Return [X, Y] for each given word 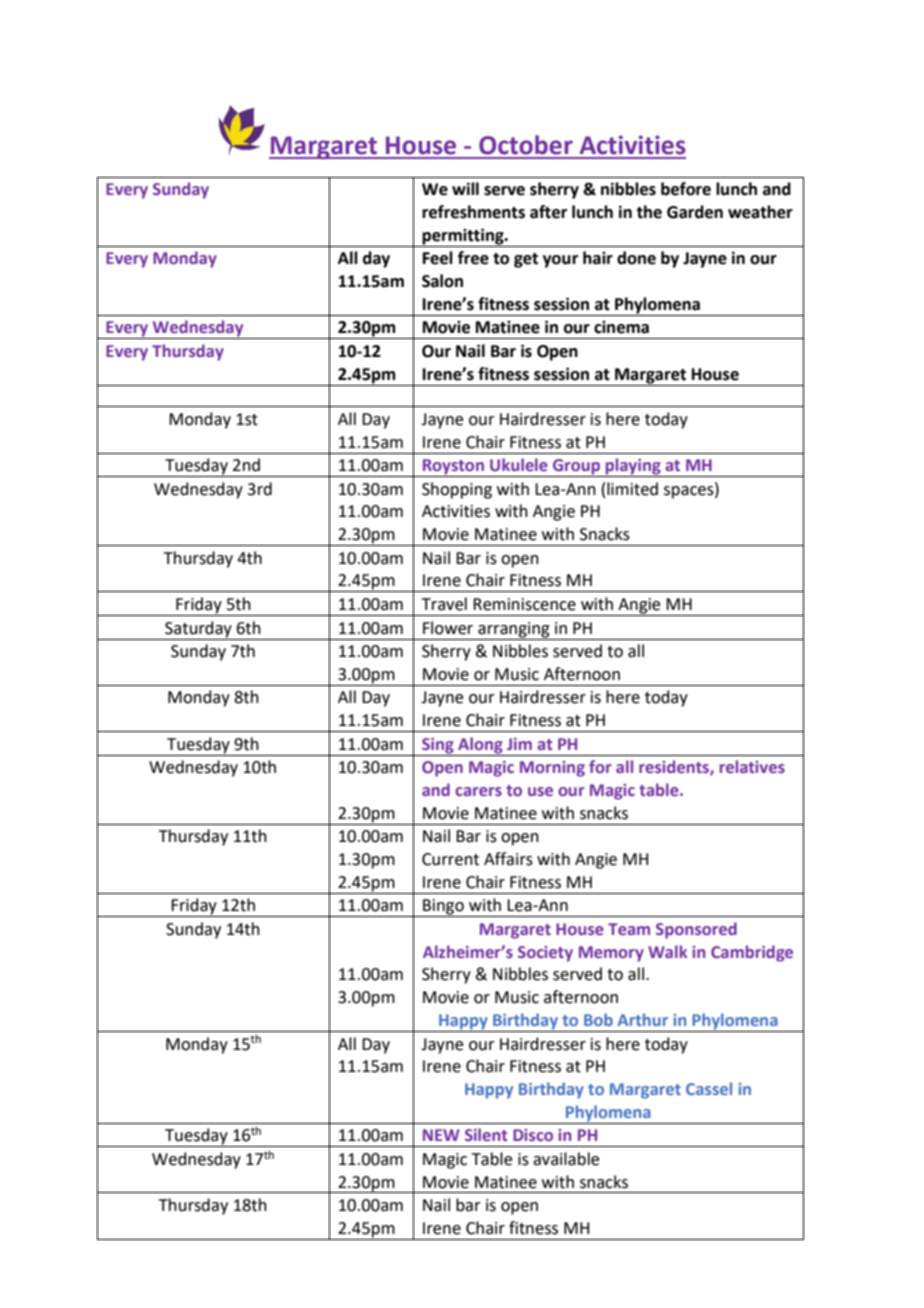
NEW [441, 1135]
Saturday [198, 629]
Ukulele [519, 464]
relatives [752, 766]
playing [633, 467]
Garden [695, 212]
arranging [514, 630]
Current [450, 859]
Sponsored [696, 930]
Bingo [443, 908]
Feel [438, 258]
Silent [486, 1134]
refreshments [473, 212]
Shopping [457, 490]
